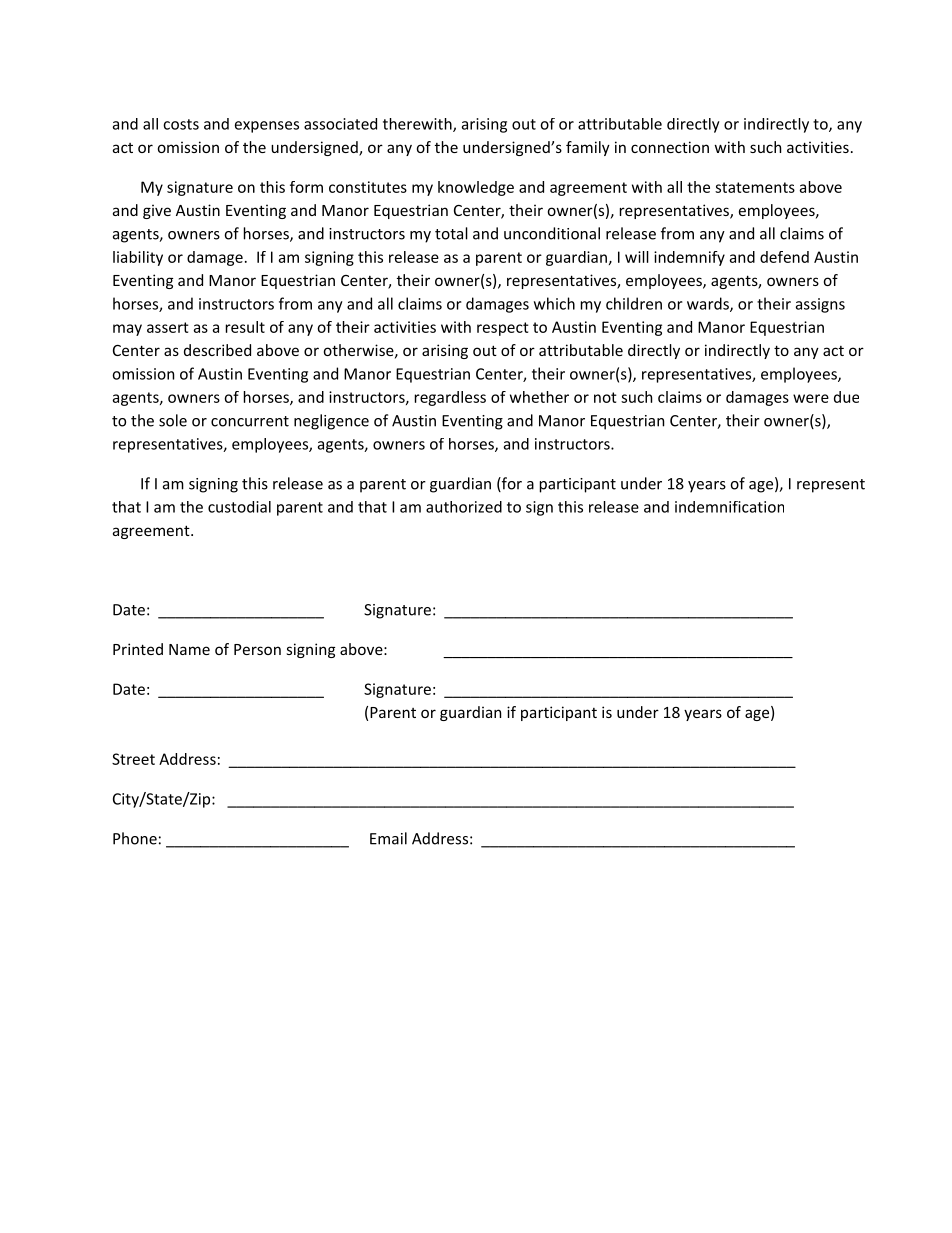 The image size is (952, 1233). I want to click on connection, so click(670, 147).
